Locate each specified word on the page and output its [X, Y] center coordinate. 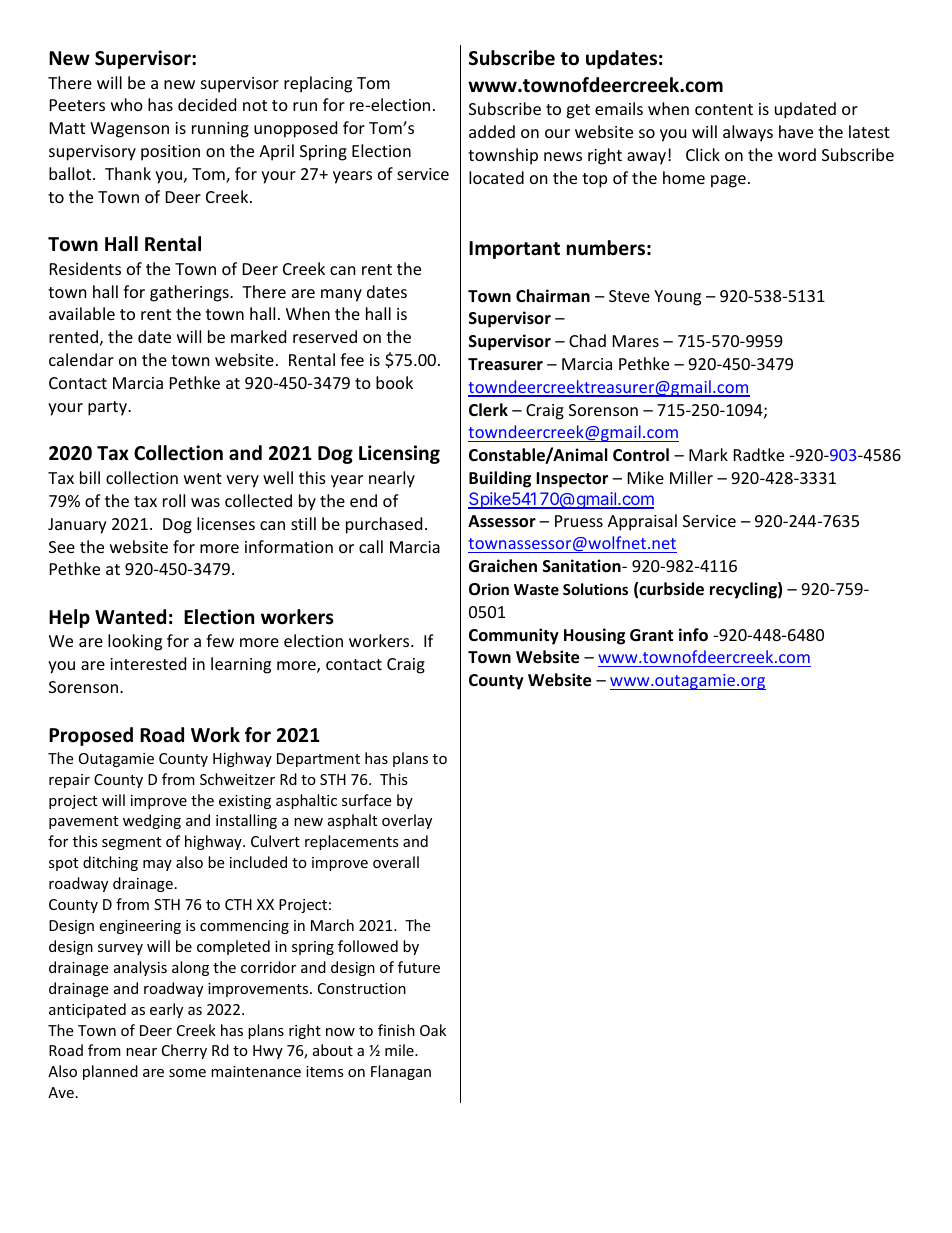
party [108, 408]
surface [366, 800]
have [796, 131]
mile [400, 1050]
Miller [691, 477]
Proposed [91, 736]
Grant [651, 635]
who [127, 104]
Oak [433, 1030]
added [492, 131]
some [187, 1073]
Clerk [488, 410]
